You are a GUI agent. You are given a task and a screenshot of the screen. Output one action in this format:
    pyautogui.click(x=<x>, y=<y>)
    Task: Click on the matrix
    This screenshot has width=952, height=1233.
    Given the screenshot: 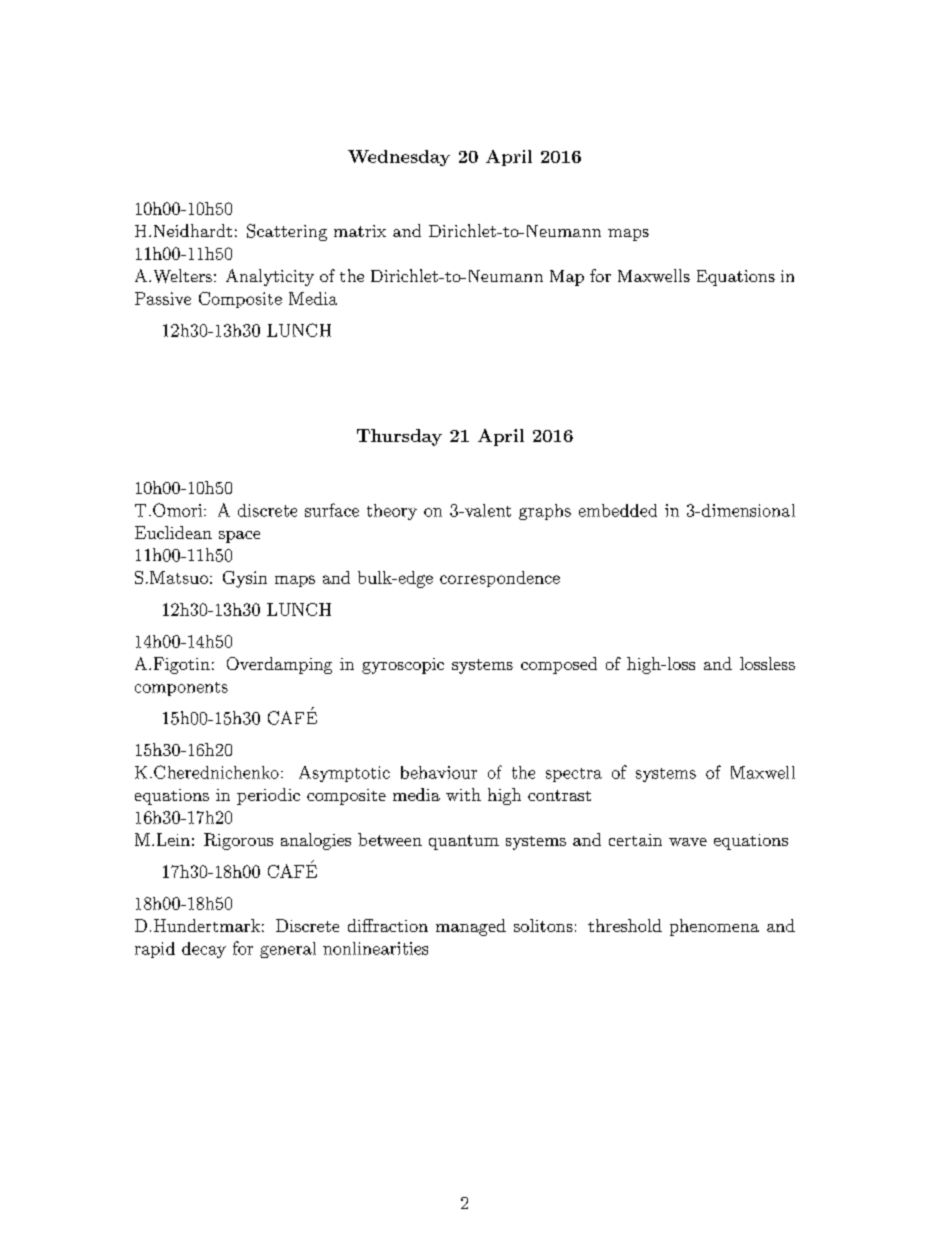 What is the action you would take?
    pyautogui.click(x=360, y=231)
